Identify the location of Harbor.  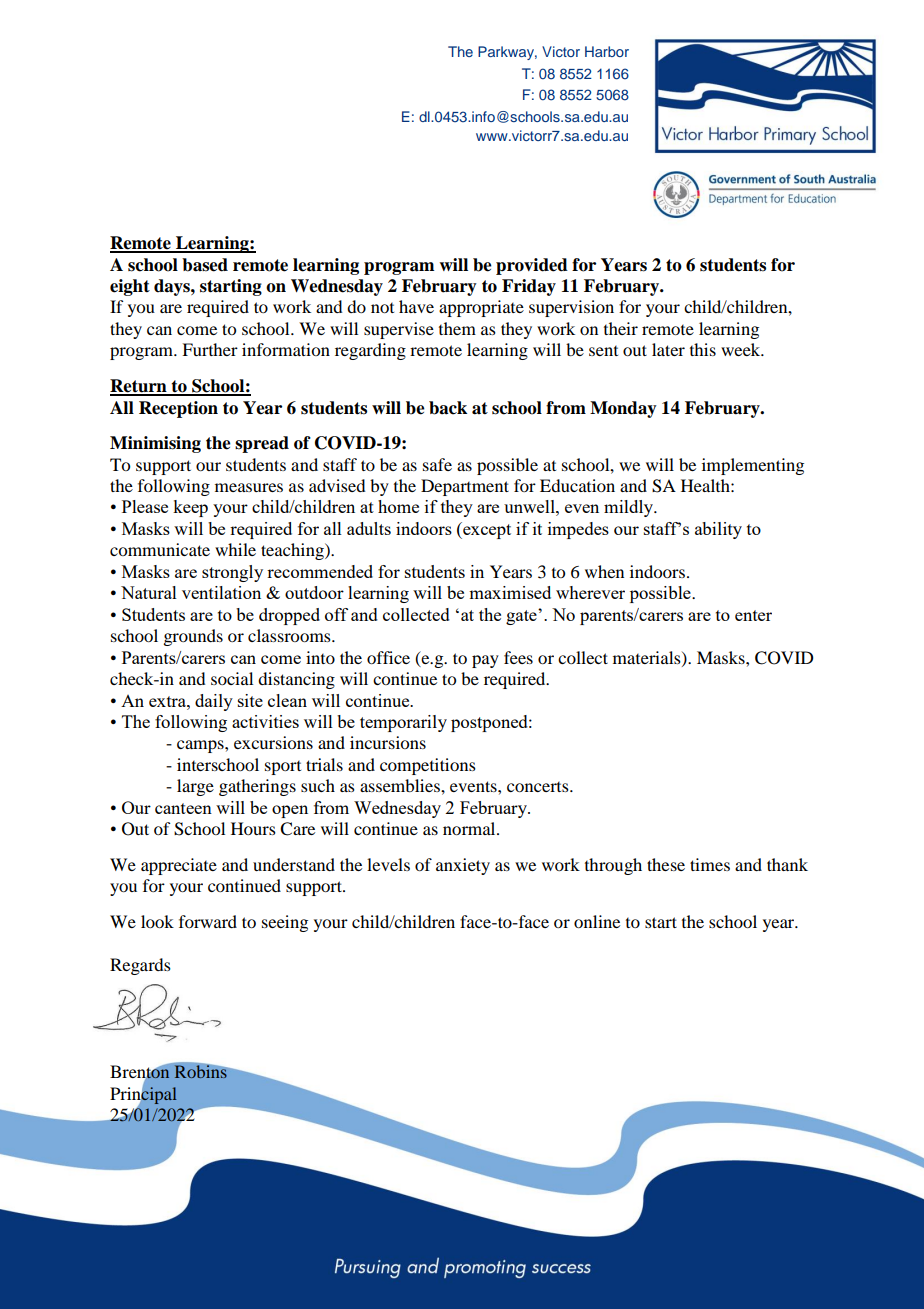
(607, 51).
